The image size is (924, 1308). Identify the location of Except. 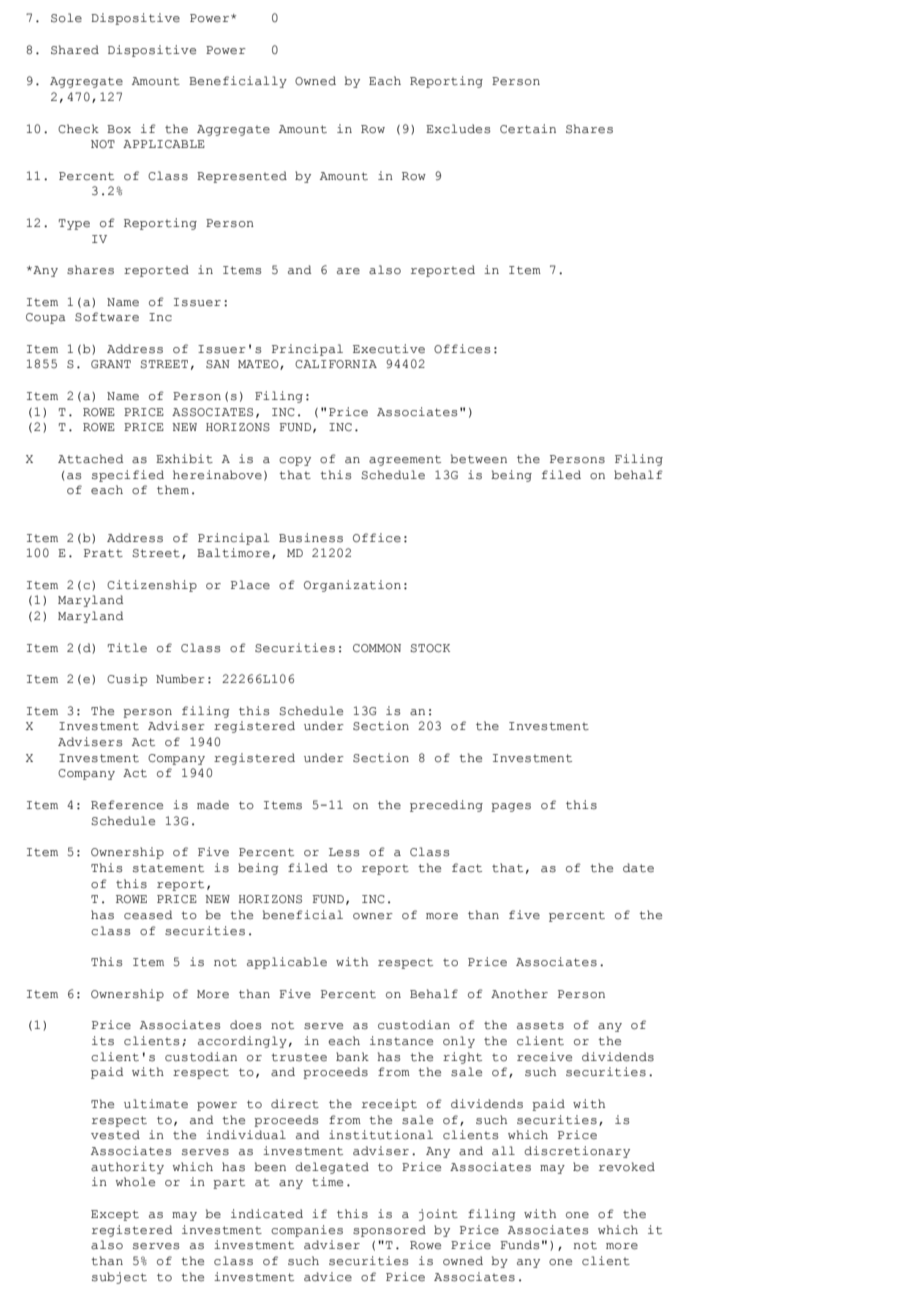
(115, 1215).
